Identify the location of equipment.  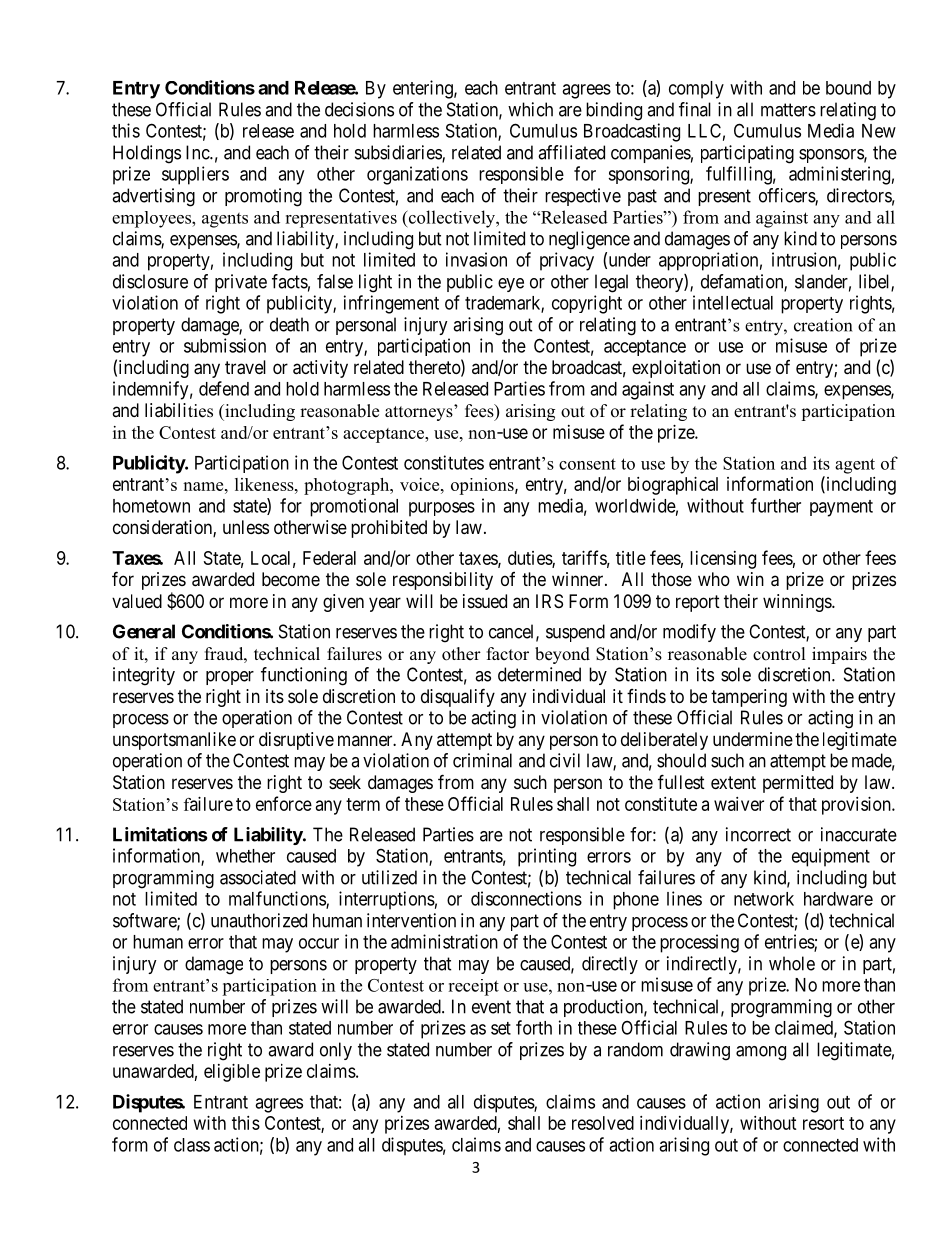
(831, 857).
